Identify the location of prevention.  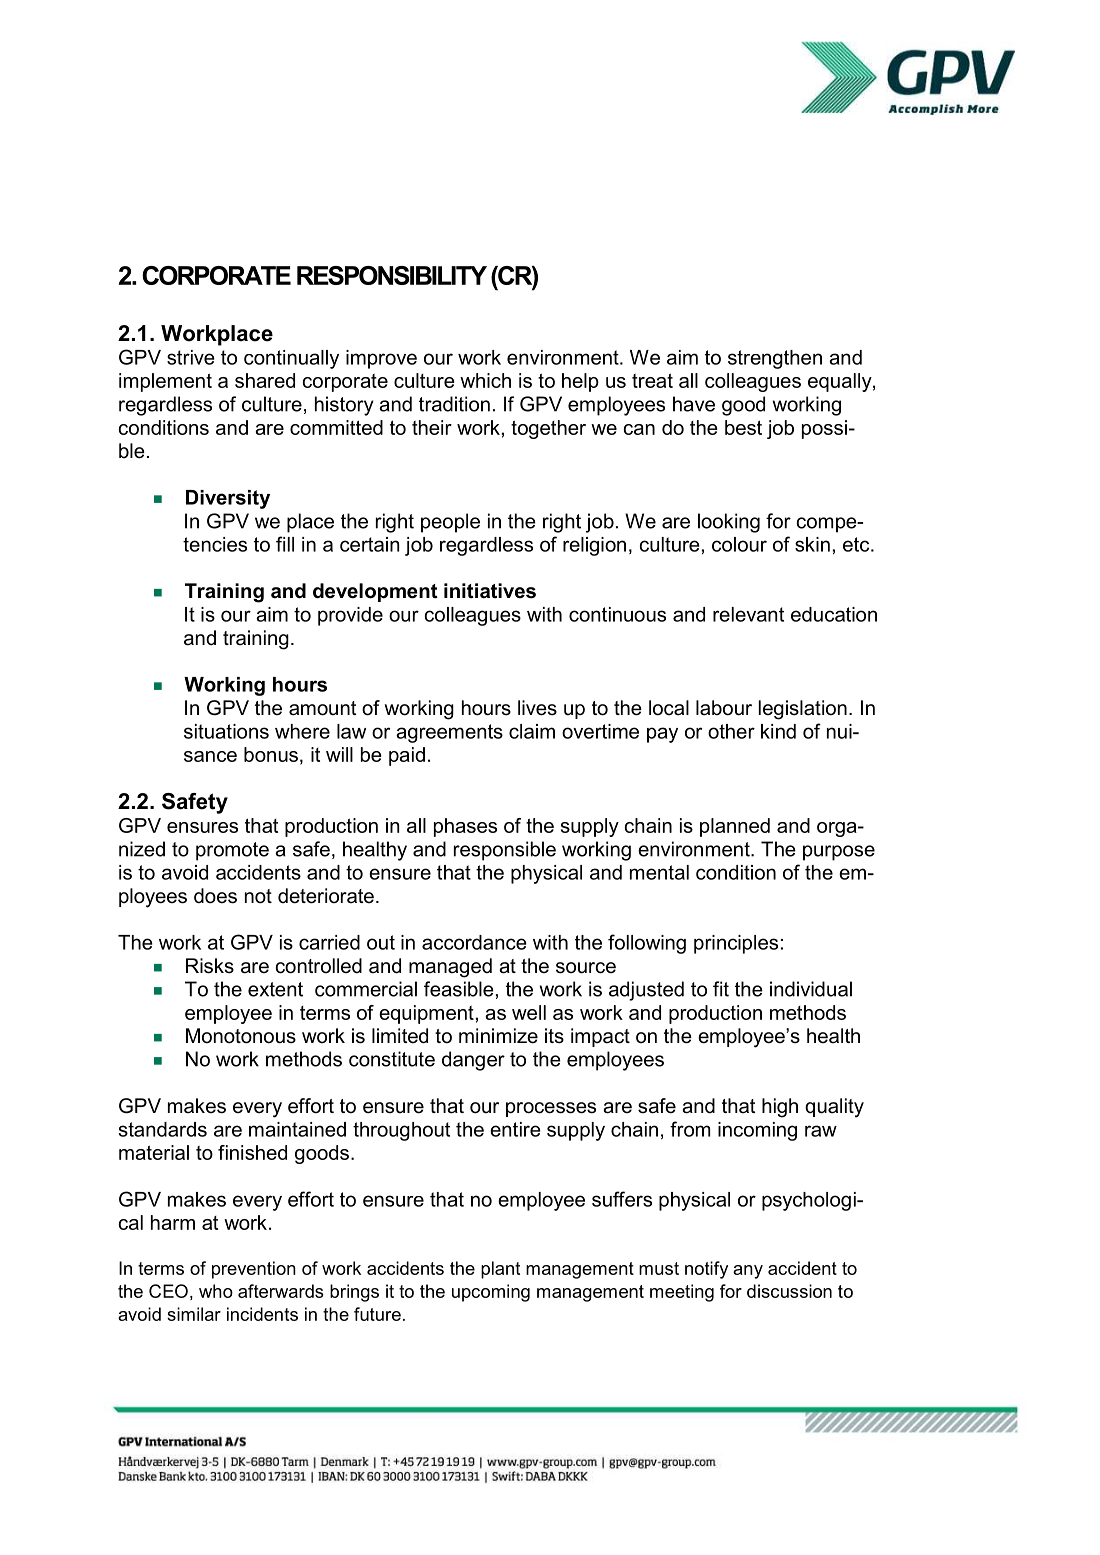
(254, 1270).
